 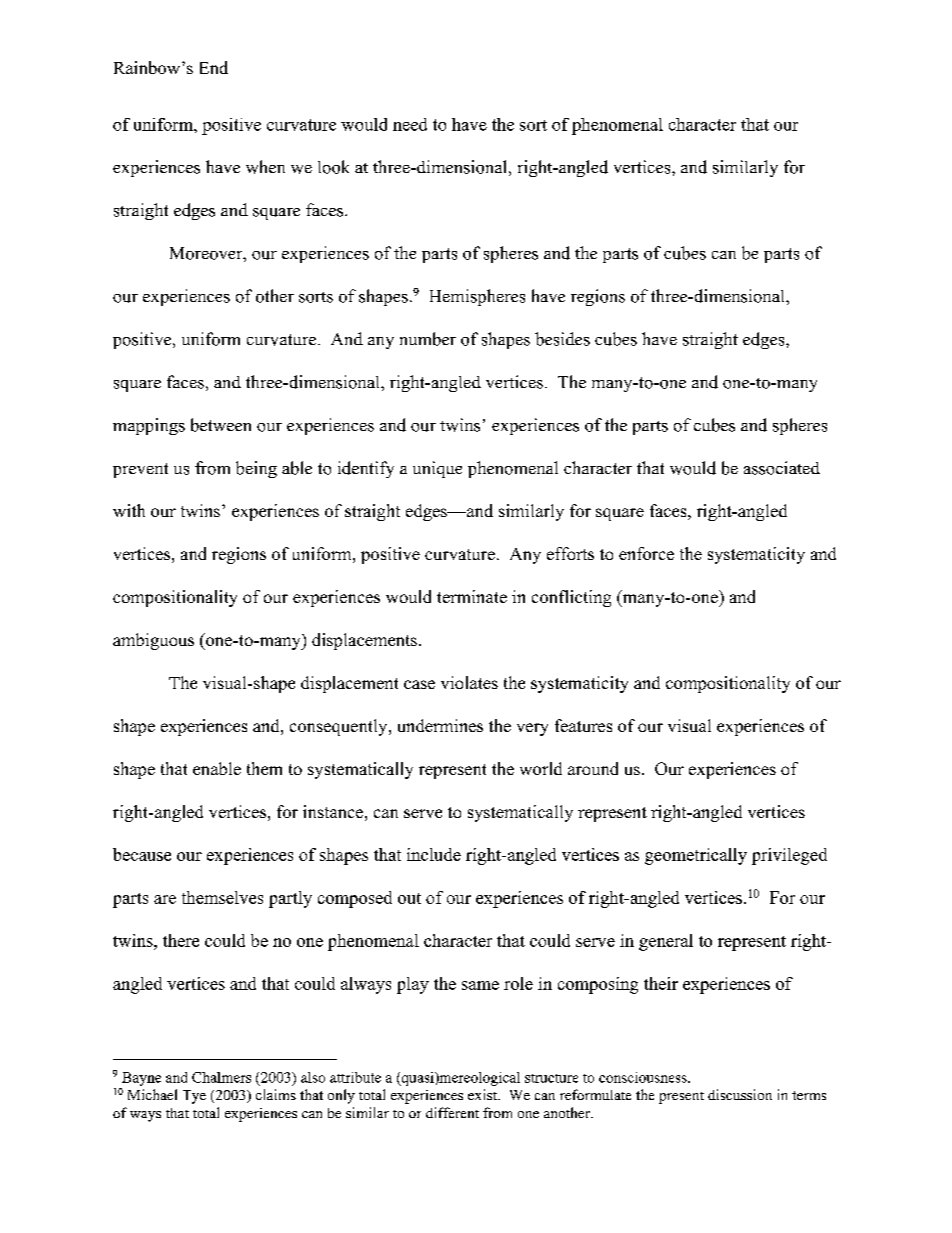 What do you see at coordinates (696, 856) in the document?
I see `geometrically` at bounding box center [696, 856].
